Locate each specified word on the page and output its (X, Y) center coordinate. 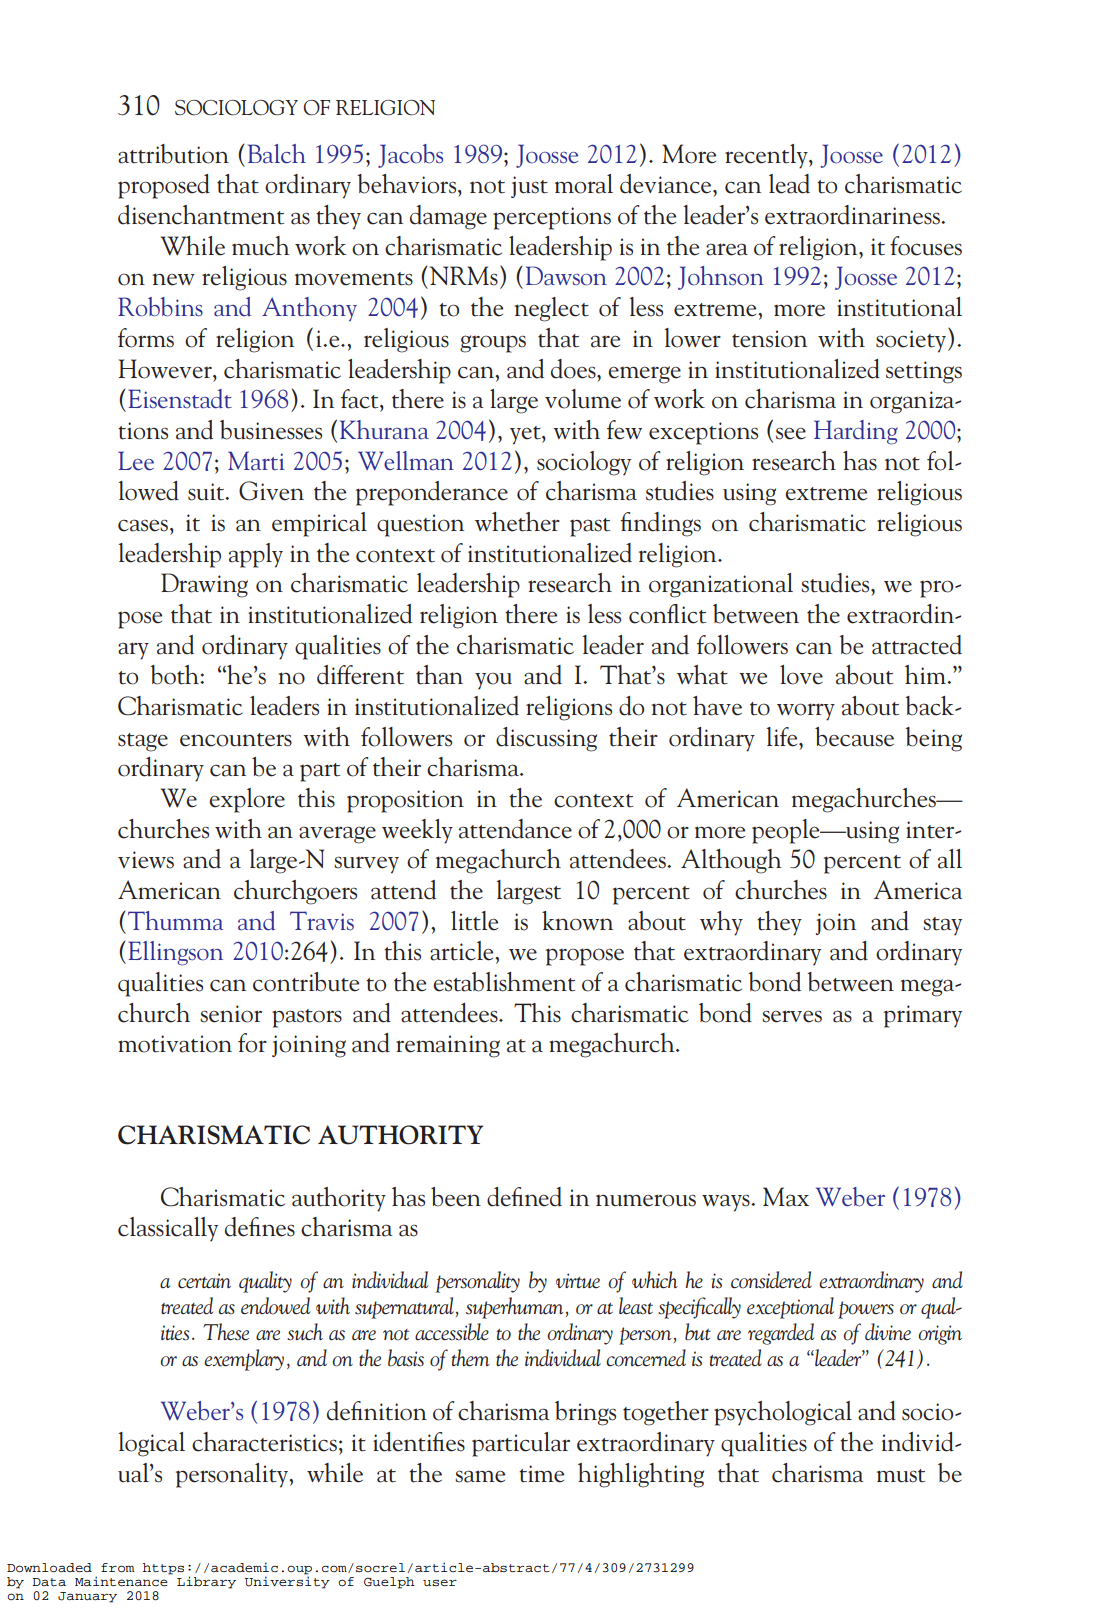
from (118, 1568)
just (529, 187)
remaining (448, 1046)
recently (767, 156)
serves (792, 1016)
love (801, 675)
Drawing (204, 585)
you (493, 681)
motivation (175, 1044)
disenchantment (201, 215)
